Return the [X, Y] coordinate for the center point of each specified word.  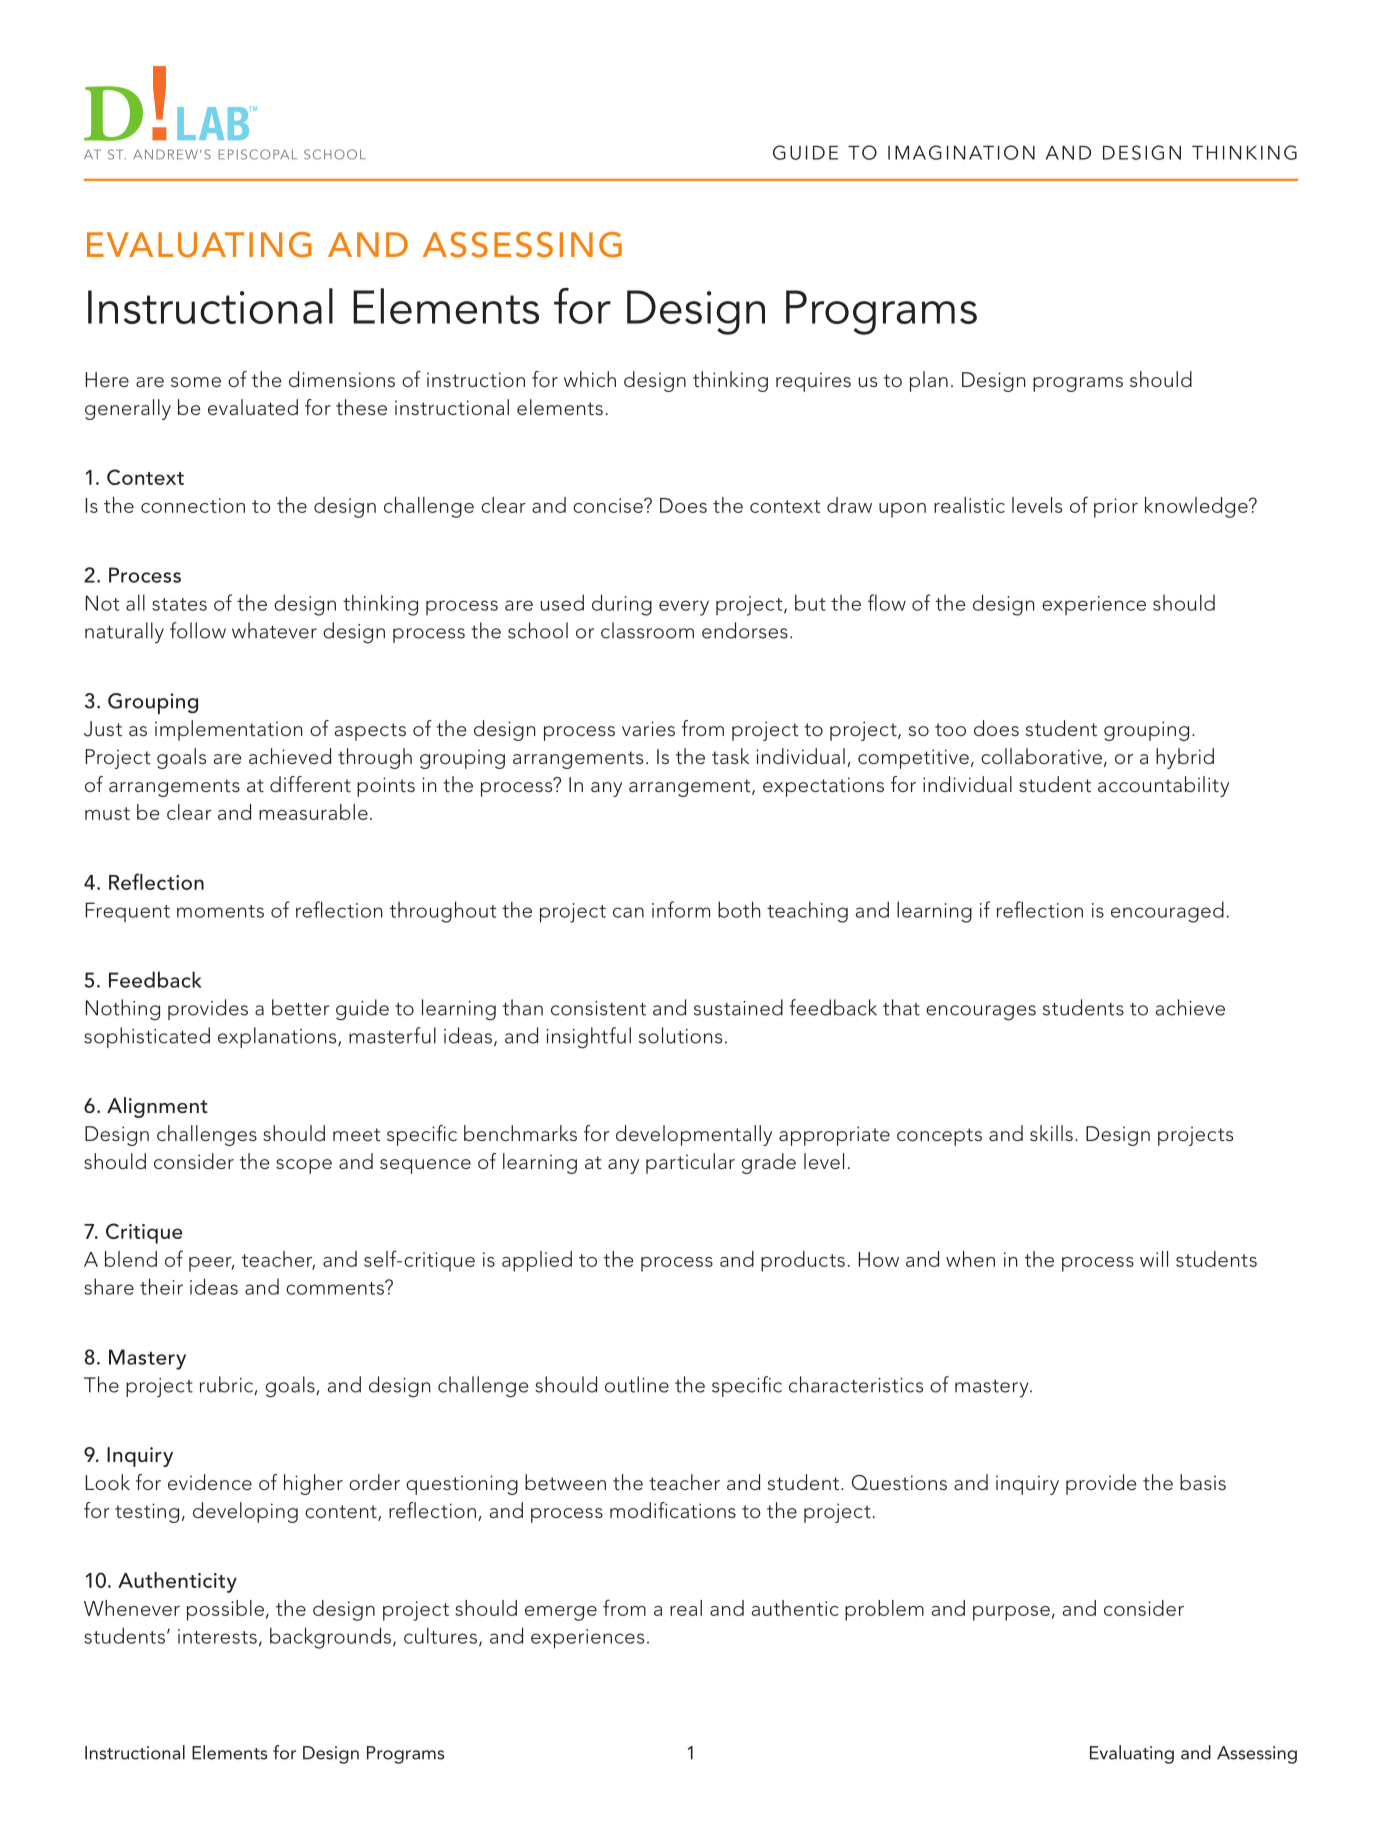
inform [681, 909]
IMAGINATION [961, 152]
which [590, 379]
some [196, 382]
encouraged [1167, 912]
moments [220, 911]
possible [225, 1610]
